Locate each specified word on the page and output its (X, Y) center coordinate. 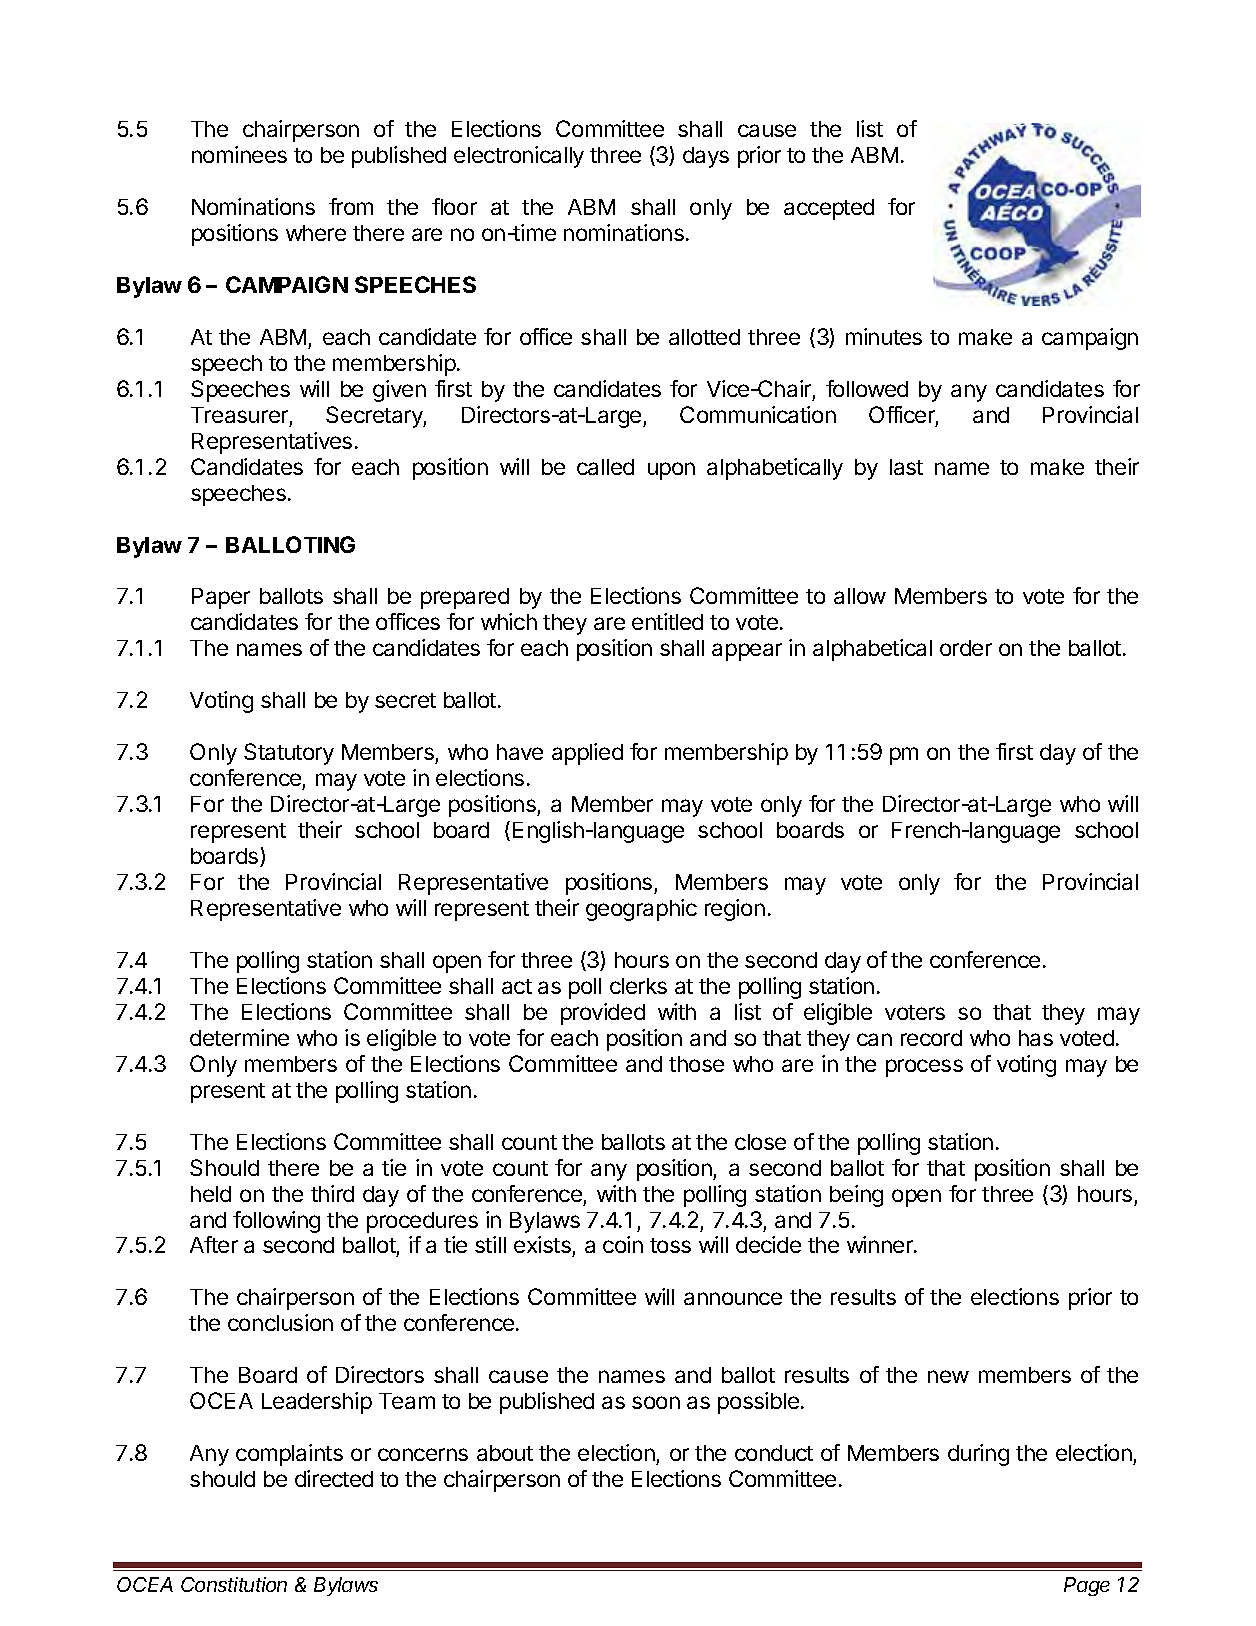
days (706, 157)
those (696, 1064)
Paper (221, 598)
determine (239, 1037)
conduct (774, 1453)
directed (334, 1478)
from (351, 206)
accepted (829, 209)
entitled (667, 621)
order (966, 648)
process (924, 1068)
